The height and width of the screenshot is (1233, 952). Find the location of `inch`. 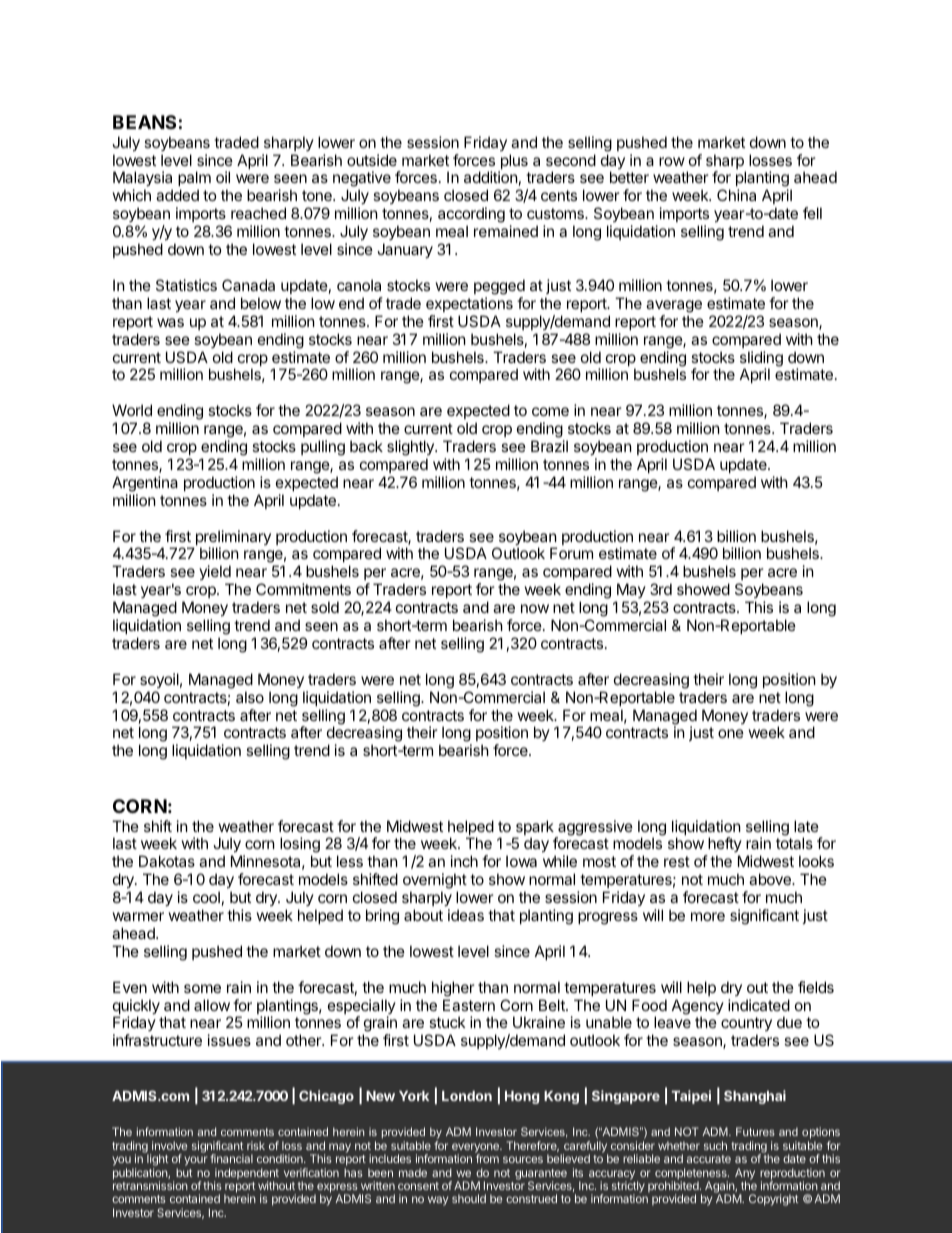

inch is located at coordinates (464, 861).
